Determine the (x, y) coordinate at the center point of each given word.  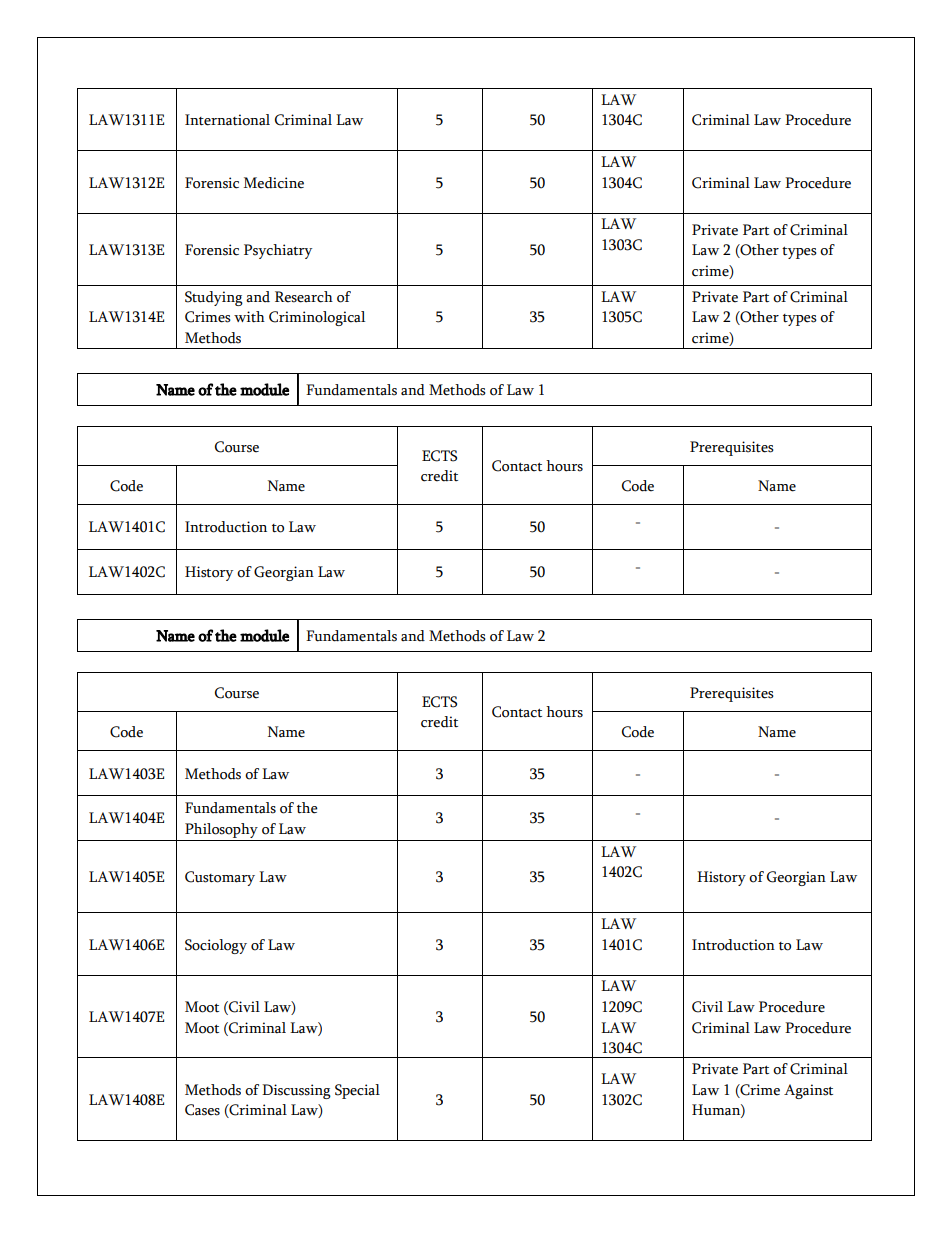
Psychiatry (278, 251)
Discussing (296, 1091)
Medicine (274, 183)
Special (357, 1091)
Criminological (317, 318)
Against (808, 1091)
